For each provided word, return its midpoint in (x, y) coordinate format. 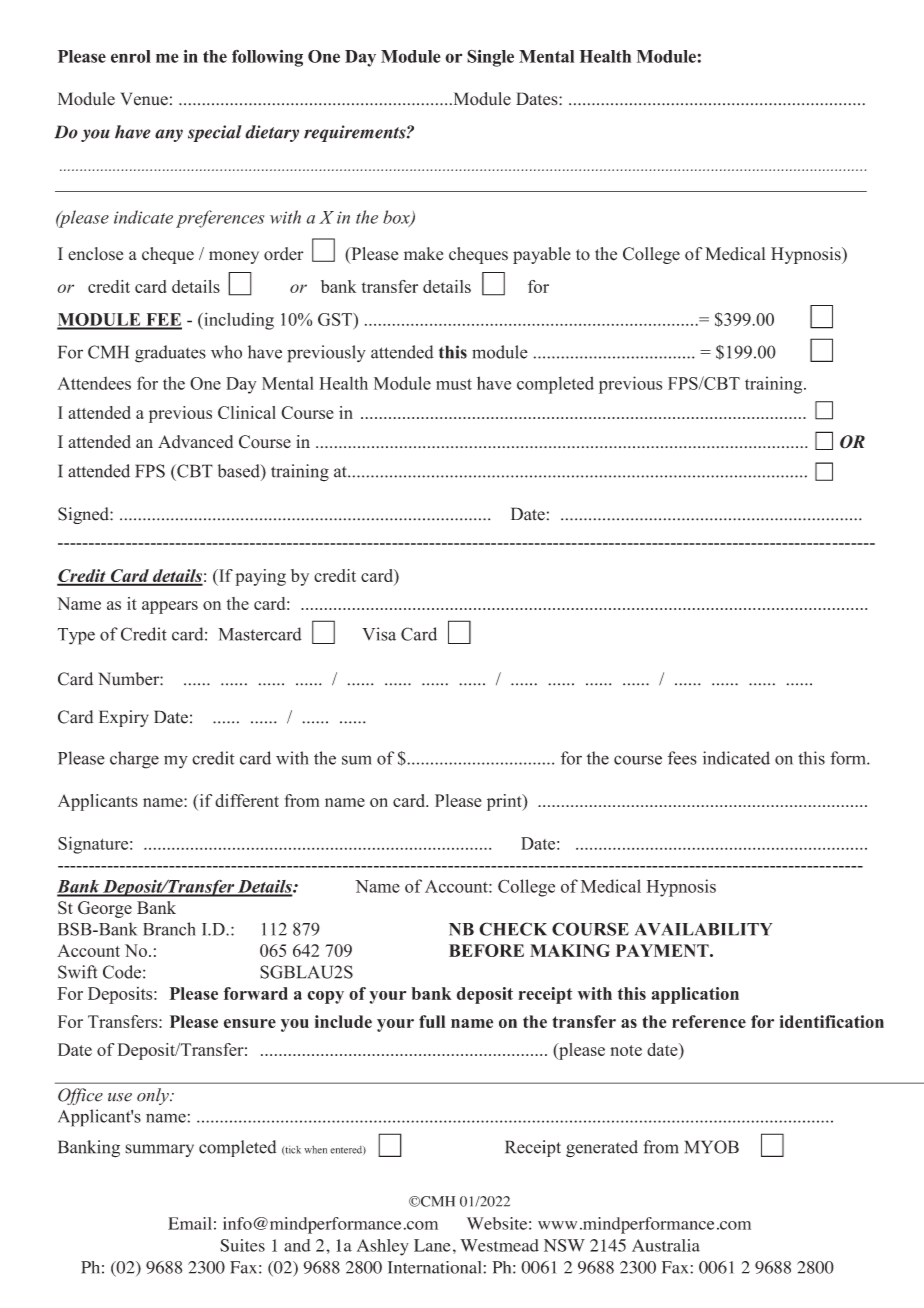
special (215, 133)
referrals (605, 476)
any (169, 135)
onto (453, 476)
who (226, 352)
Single (490, 58)
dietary (272, 133)
